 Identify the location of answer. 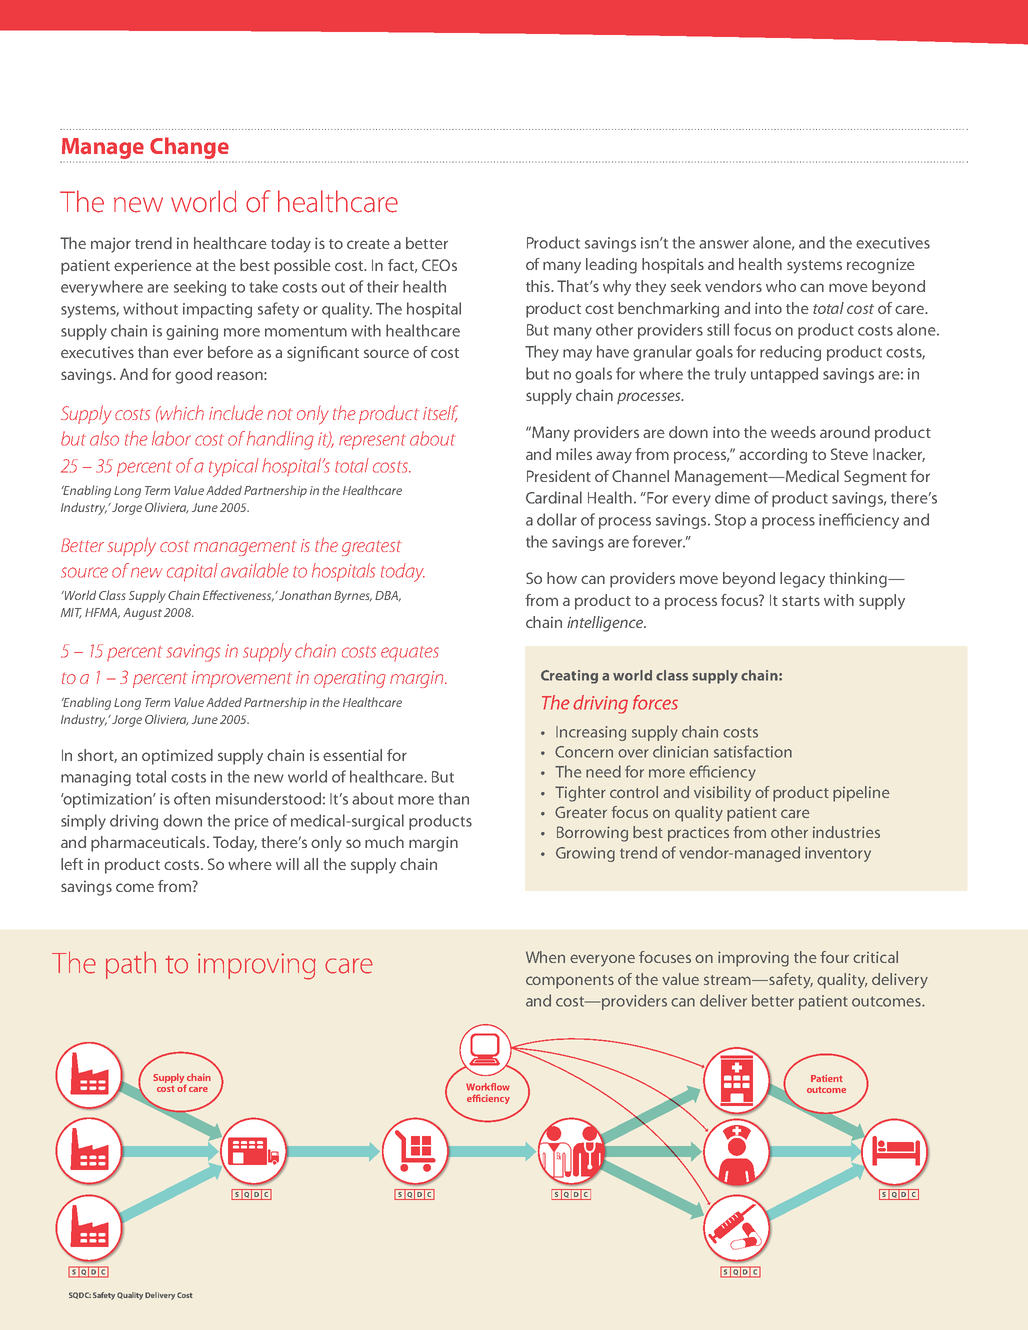
(724, 244).
